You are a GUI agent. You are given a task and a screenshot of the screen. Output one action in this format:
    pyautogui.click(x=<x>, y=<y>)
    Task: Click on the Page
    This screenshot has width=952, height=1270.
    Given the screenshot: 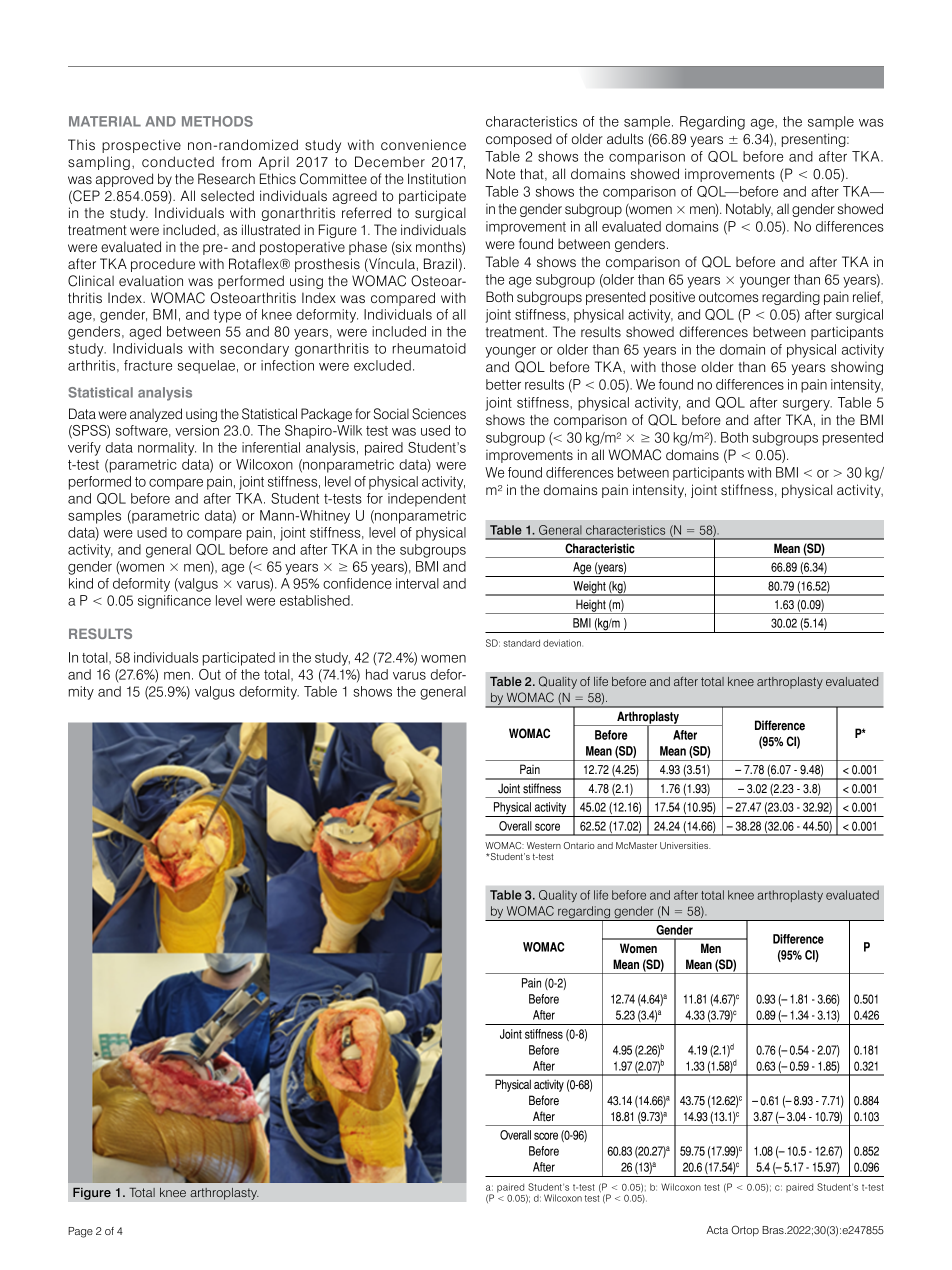 What is the action you would take?
    pyautogui.click(x=80, y=1232)
